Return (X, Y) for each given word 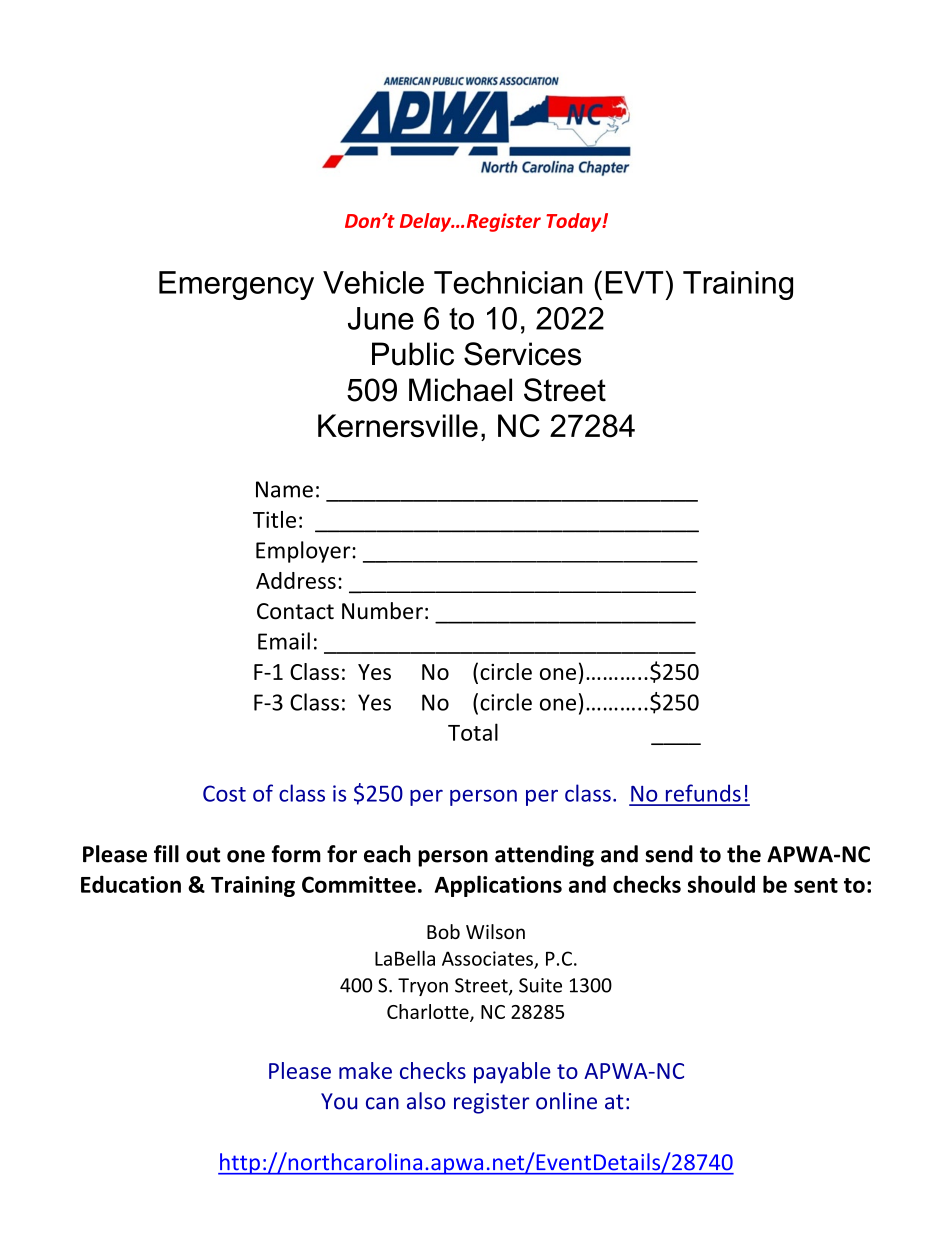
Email (284, 641)
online (566, 1101)
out (203, 855)
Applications (498, 886)
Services (522, 354)
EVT (634, 282)
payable (512, 1073)
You (339, 1101)
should (721, 884)
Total (473, 732)
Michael (460, 390)
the (744, 854)
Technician (508, 282)
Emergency (236, 285)
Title (274, 519)
